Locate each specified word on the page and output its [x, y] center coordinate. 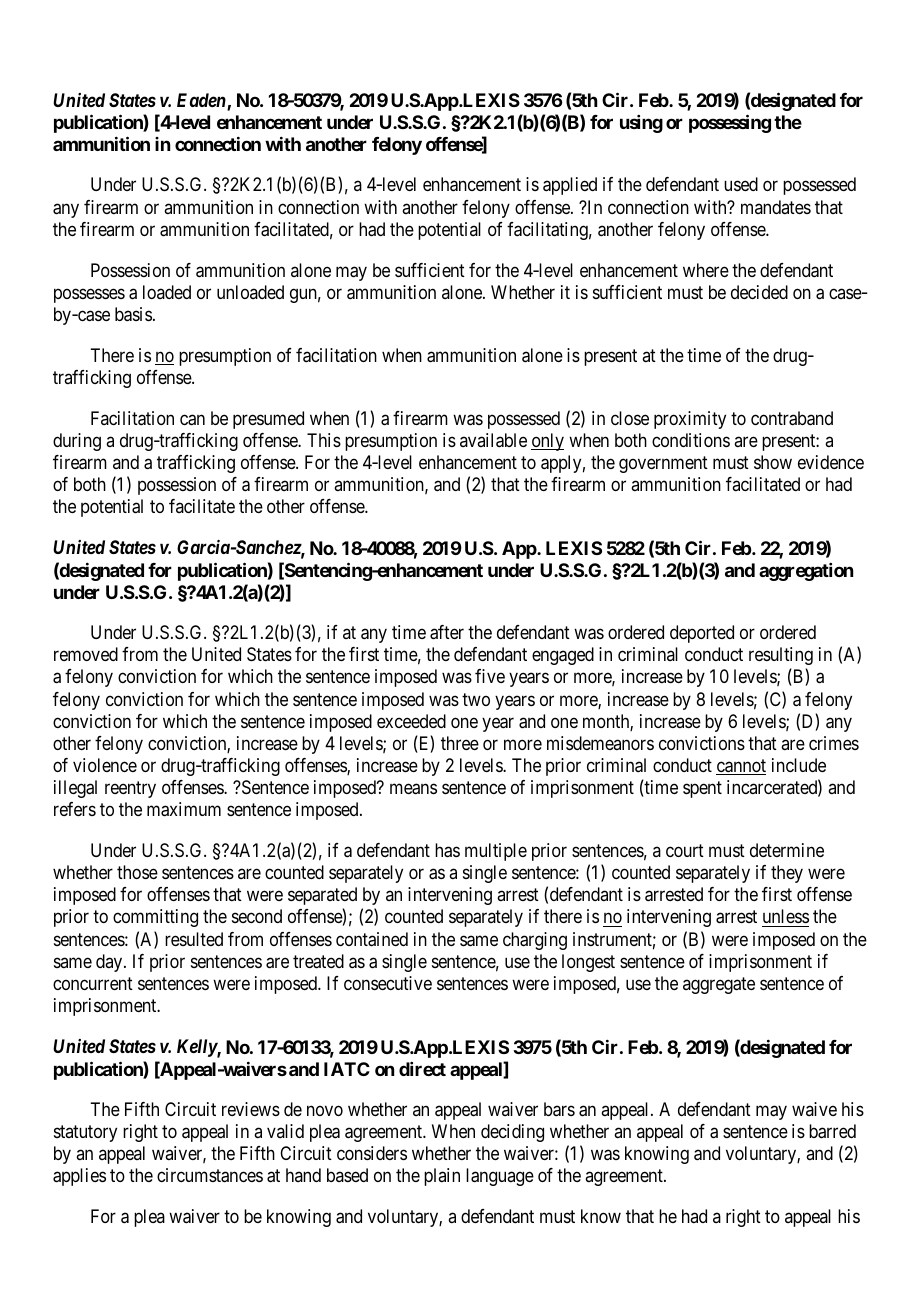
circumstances [210, 1175]
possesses [89, 295]
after [447, 632]
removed [86, 654]
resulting [781, 656]
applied [570, 186]
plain [442, 1177]
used [741, 184]
